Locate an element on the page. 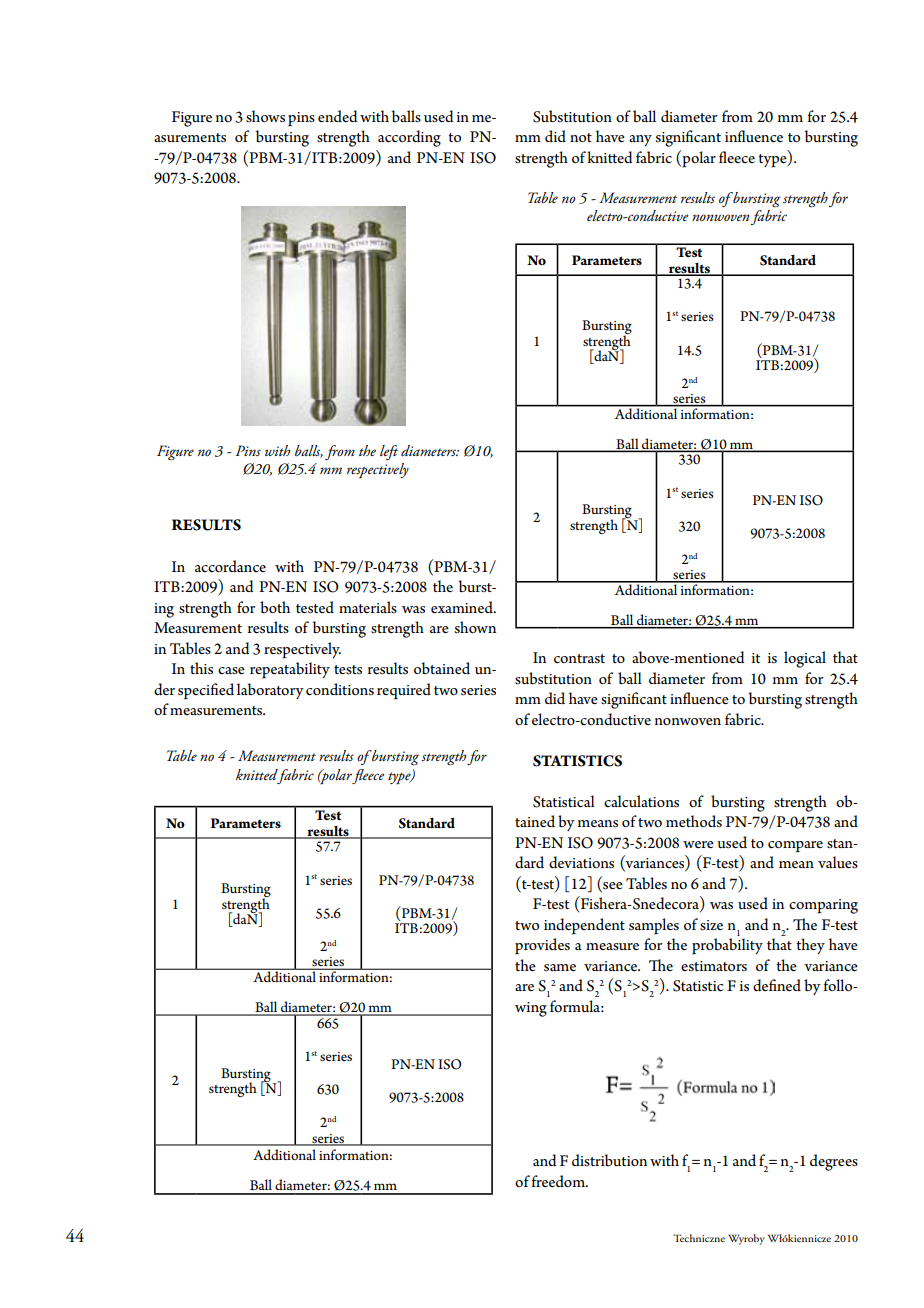 The image size is (924, 1308). freedom is located at coordinates (559, 1181).
